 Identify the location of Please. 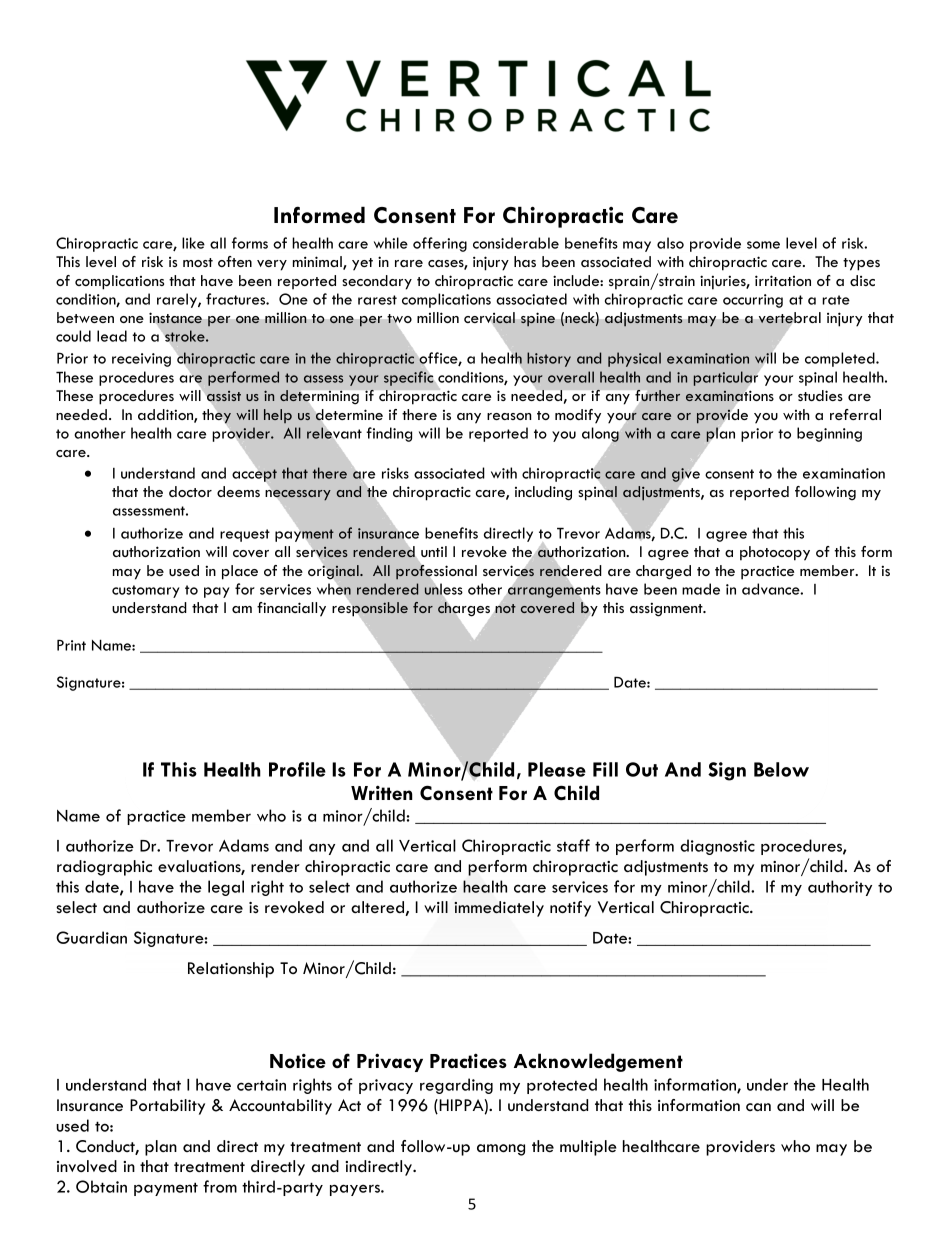
(557, 769).
